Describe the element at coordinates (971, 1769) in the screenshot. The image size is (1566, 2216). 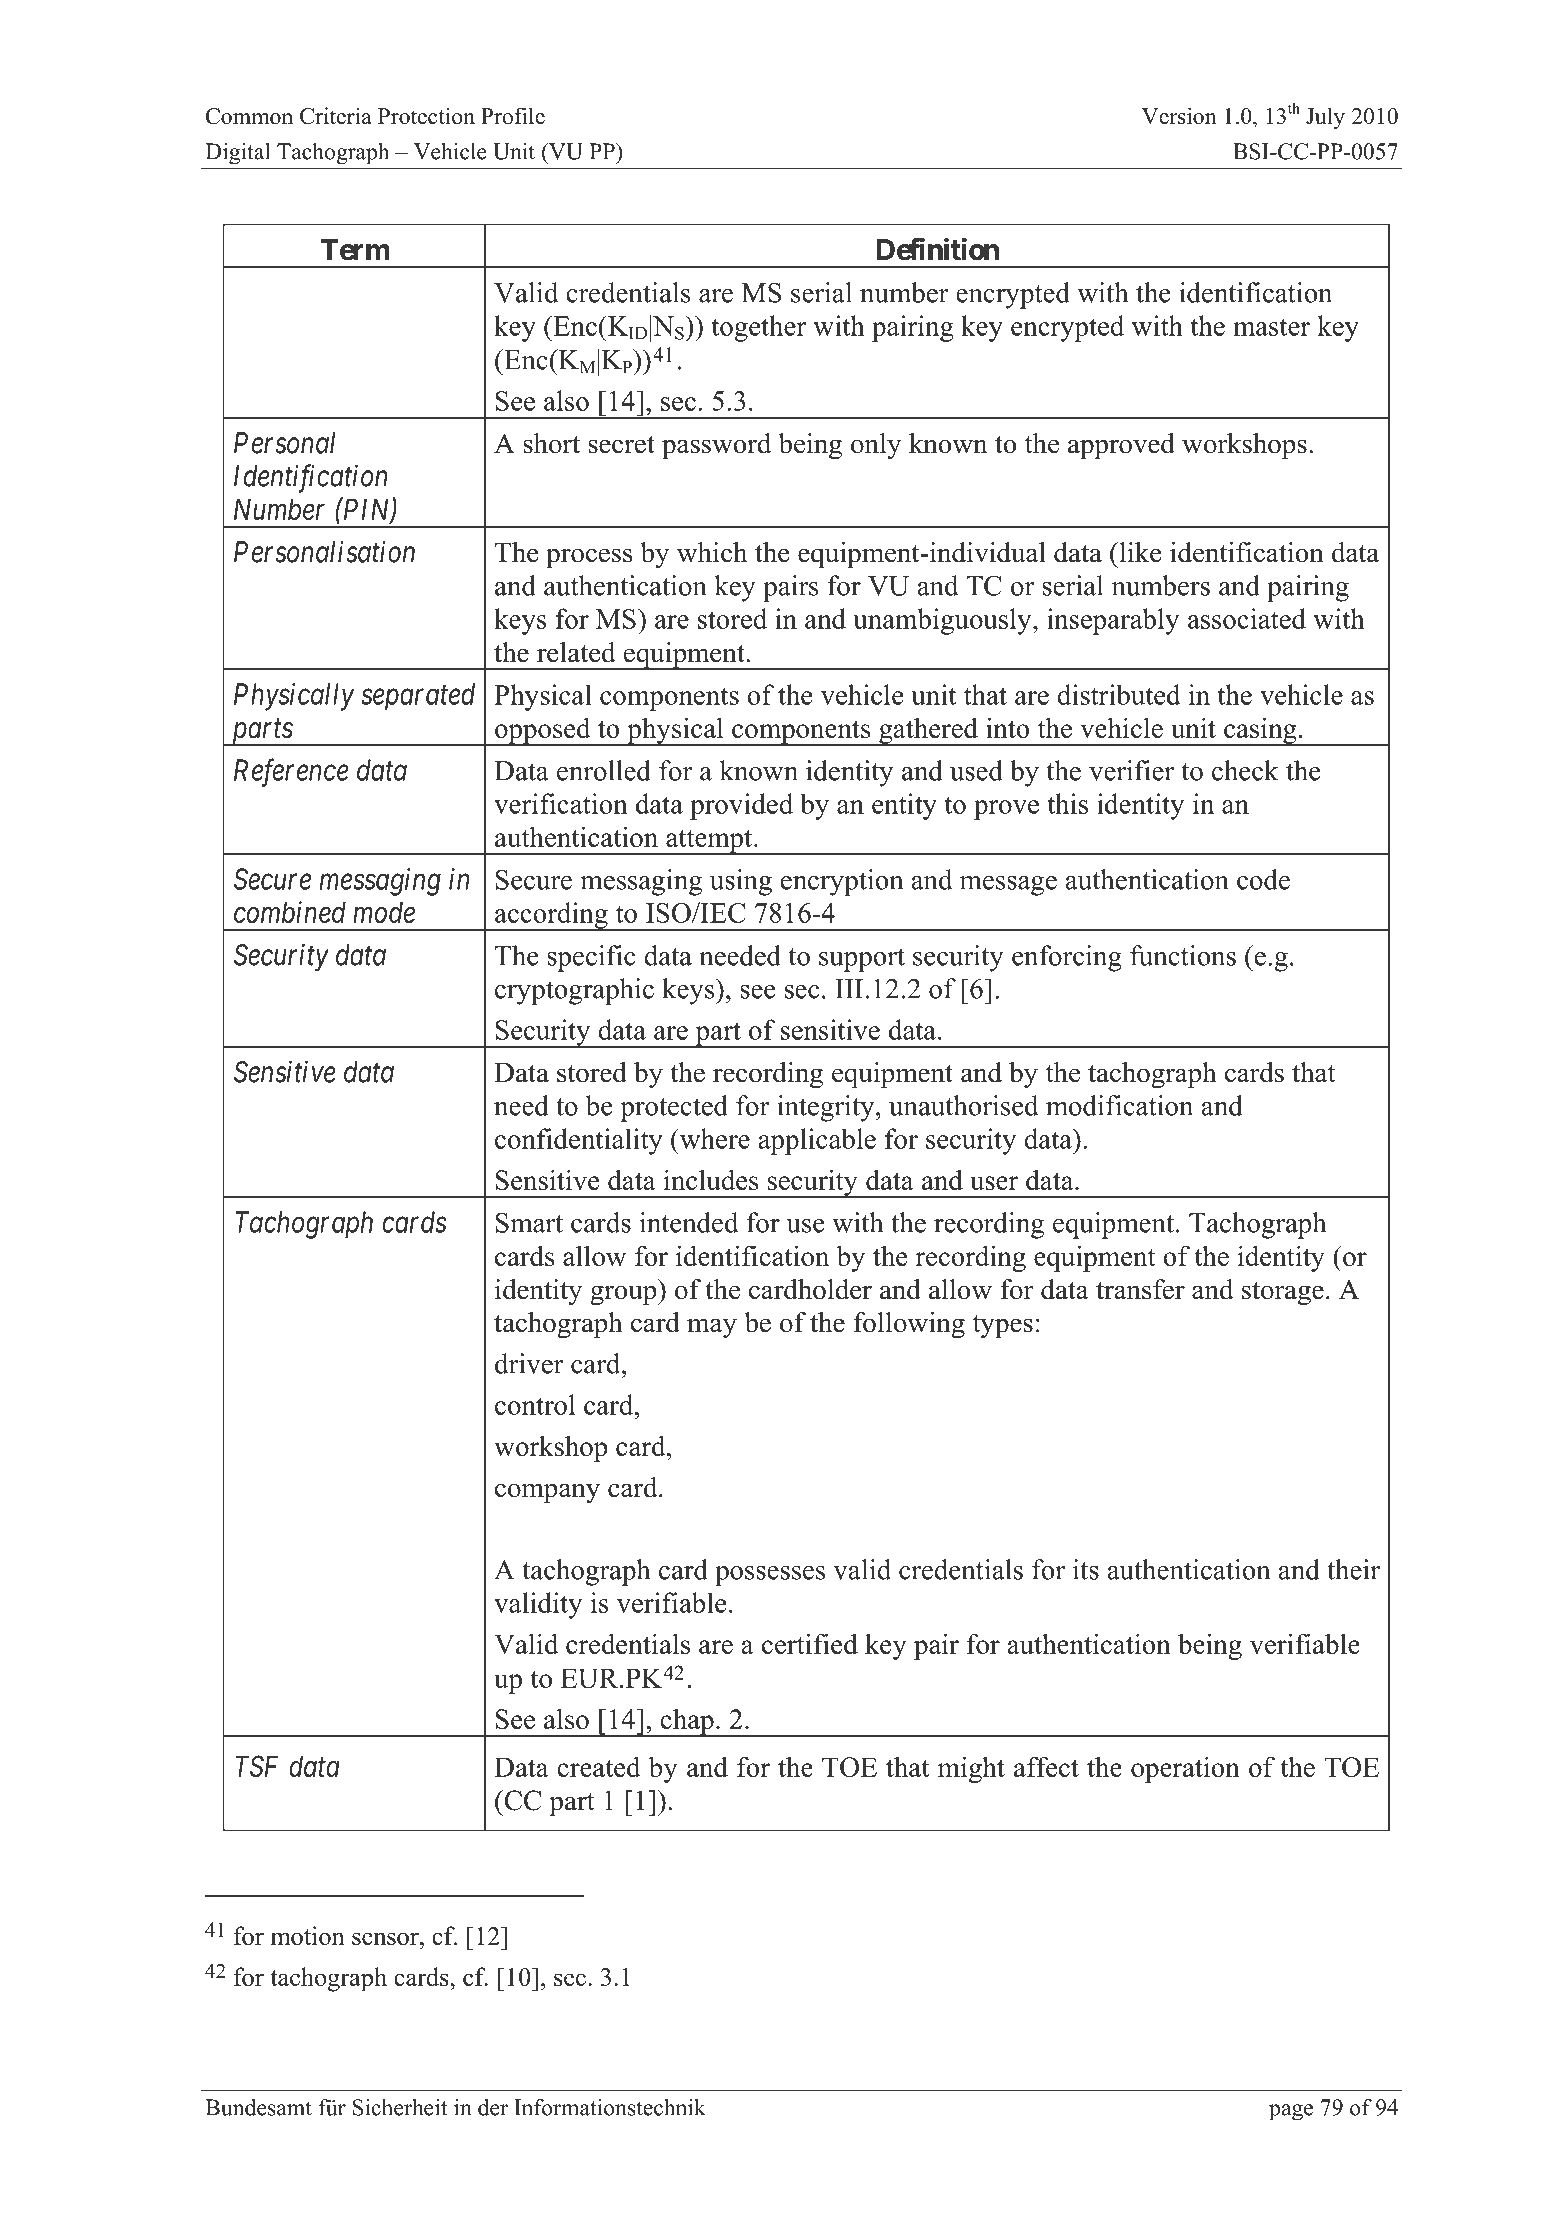
I see `might` at that location.
